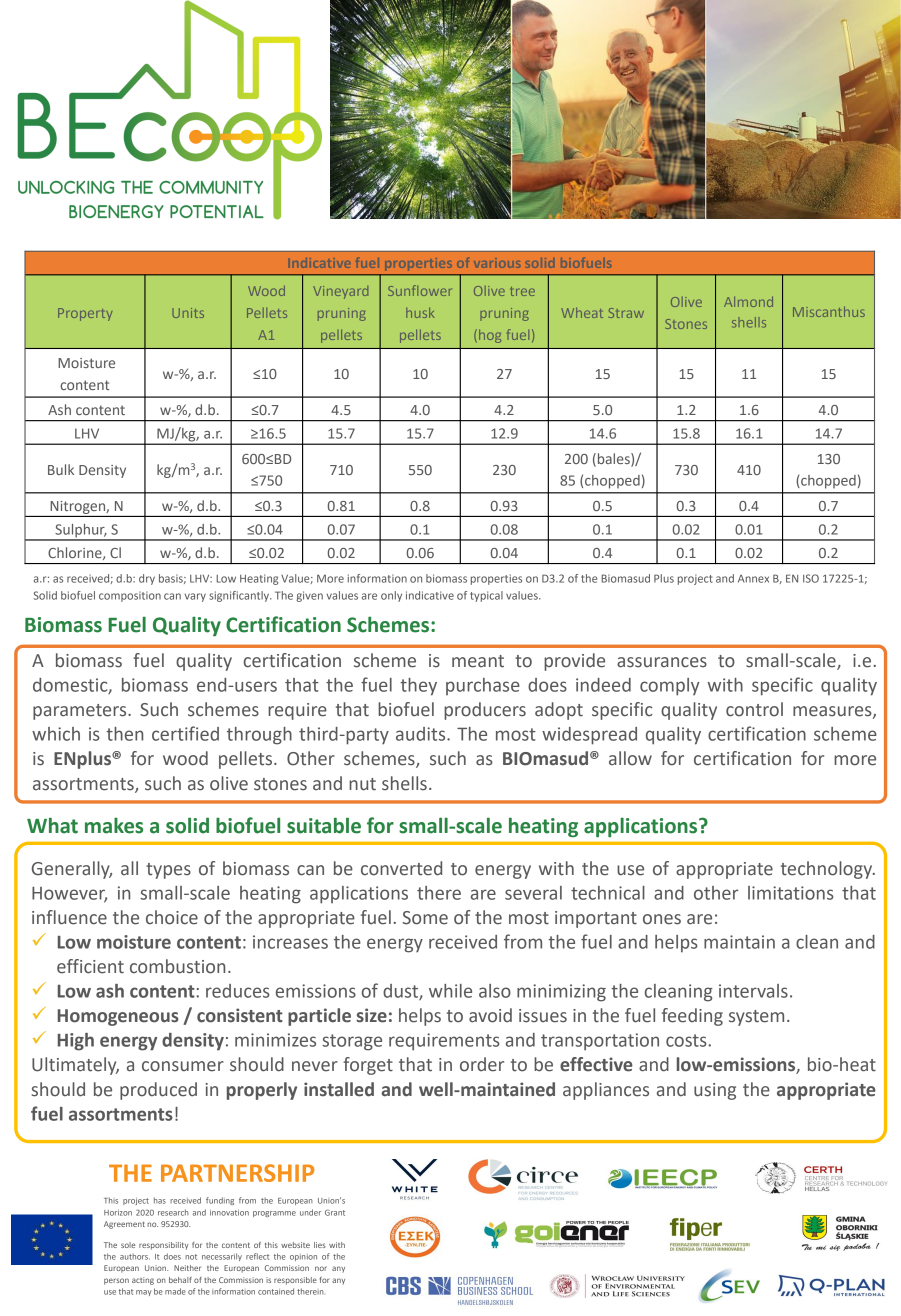  I want to click on husk, so click(420, 312).
